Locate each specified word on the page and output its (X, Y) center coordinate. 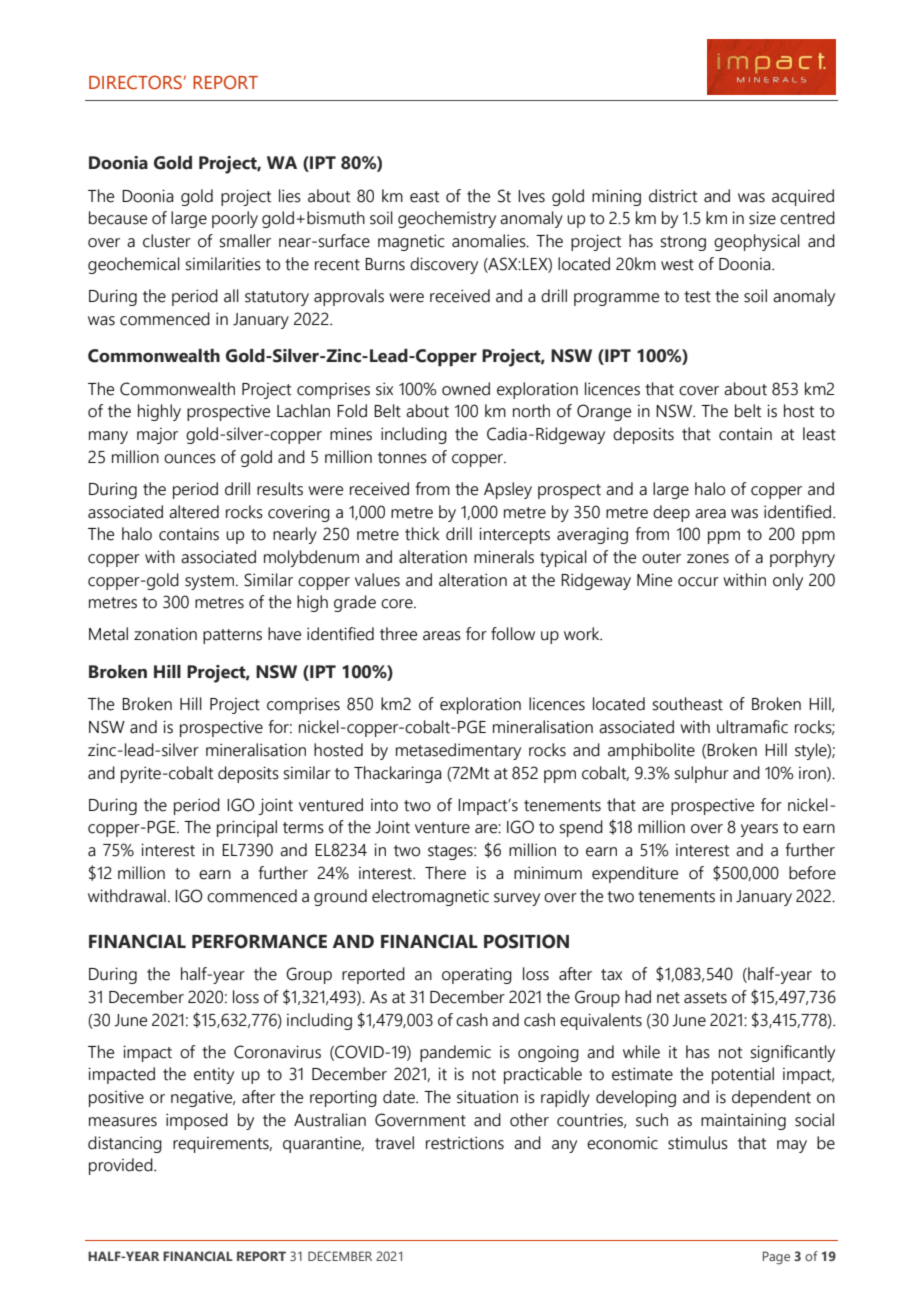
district (673, 196)
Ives (531, 196)
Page (776, 1258)
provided (122, 1166)
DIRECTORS (135, 82)
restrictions (465, 1143)
